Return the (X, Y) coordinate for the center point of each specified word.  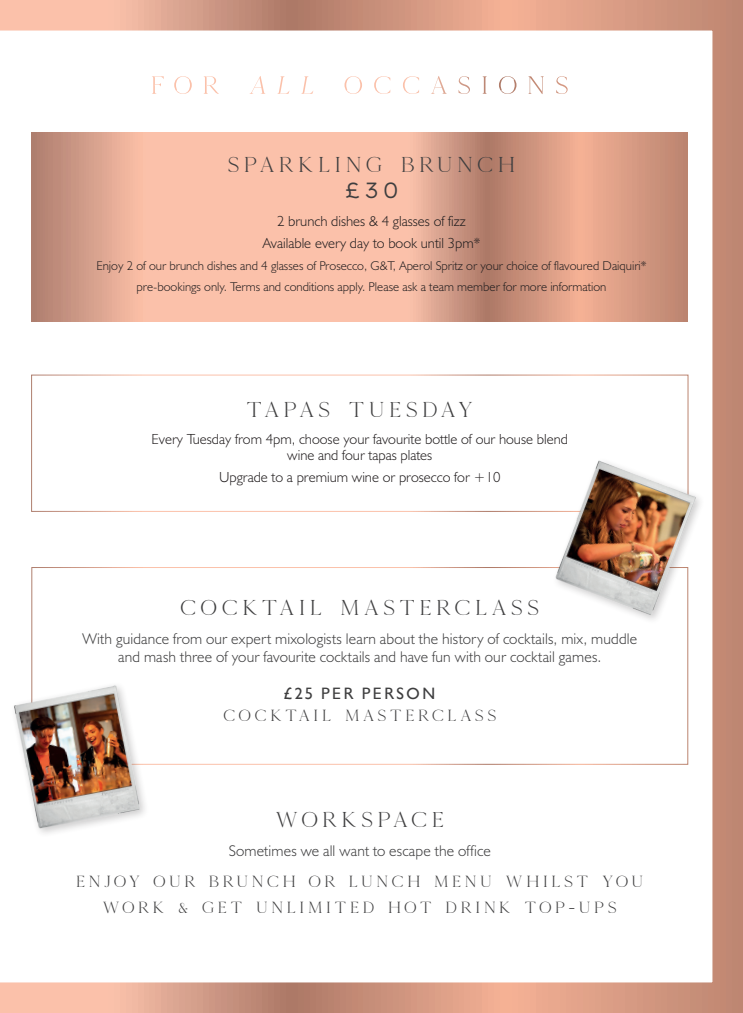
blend (552, 439)
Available (286, 243)
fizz (456, 221)
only (215, 288)
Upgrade (243, 479)
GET (222, 907)
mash (160, 656)
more (534, 288)
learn (360, 638)
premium (322, 478)
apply (350, 288)
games (579, 660)
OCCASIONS (456, 85)
